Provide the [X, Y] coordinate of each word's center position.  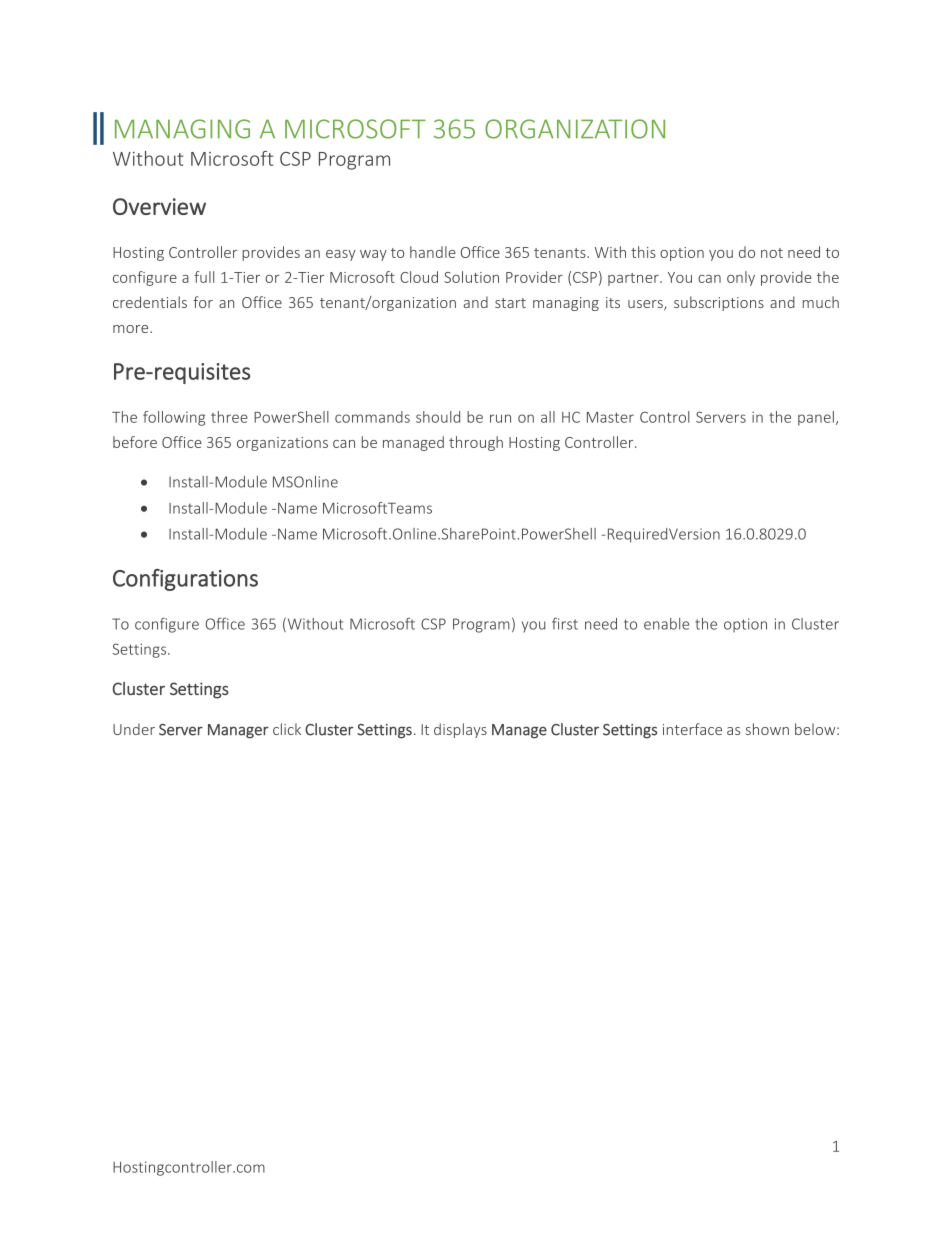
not [772, 253]
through [476, 443]
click [287, 729]
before [135, 442]
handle [433, 252]
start [510, 303]
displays [460, 730]
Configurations [185, 580]
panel [816, 418]
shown [767, 729]
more [132, 329]
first [565, 624]
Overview [159, 206]
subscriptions [719, 303]
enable [666, 624]
